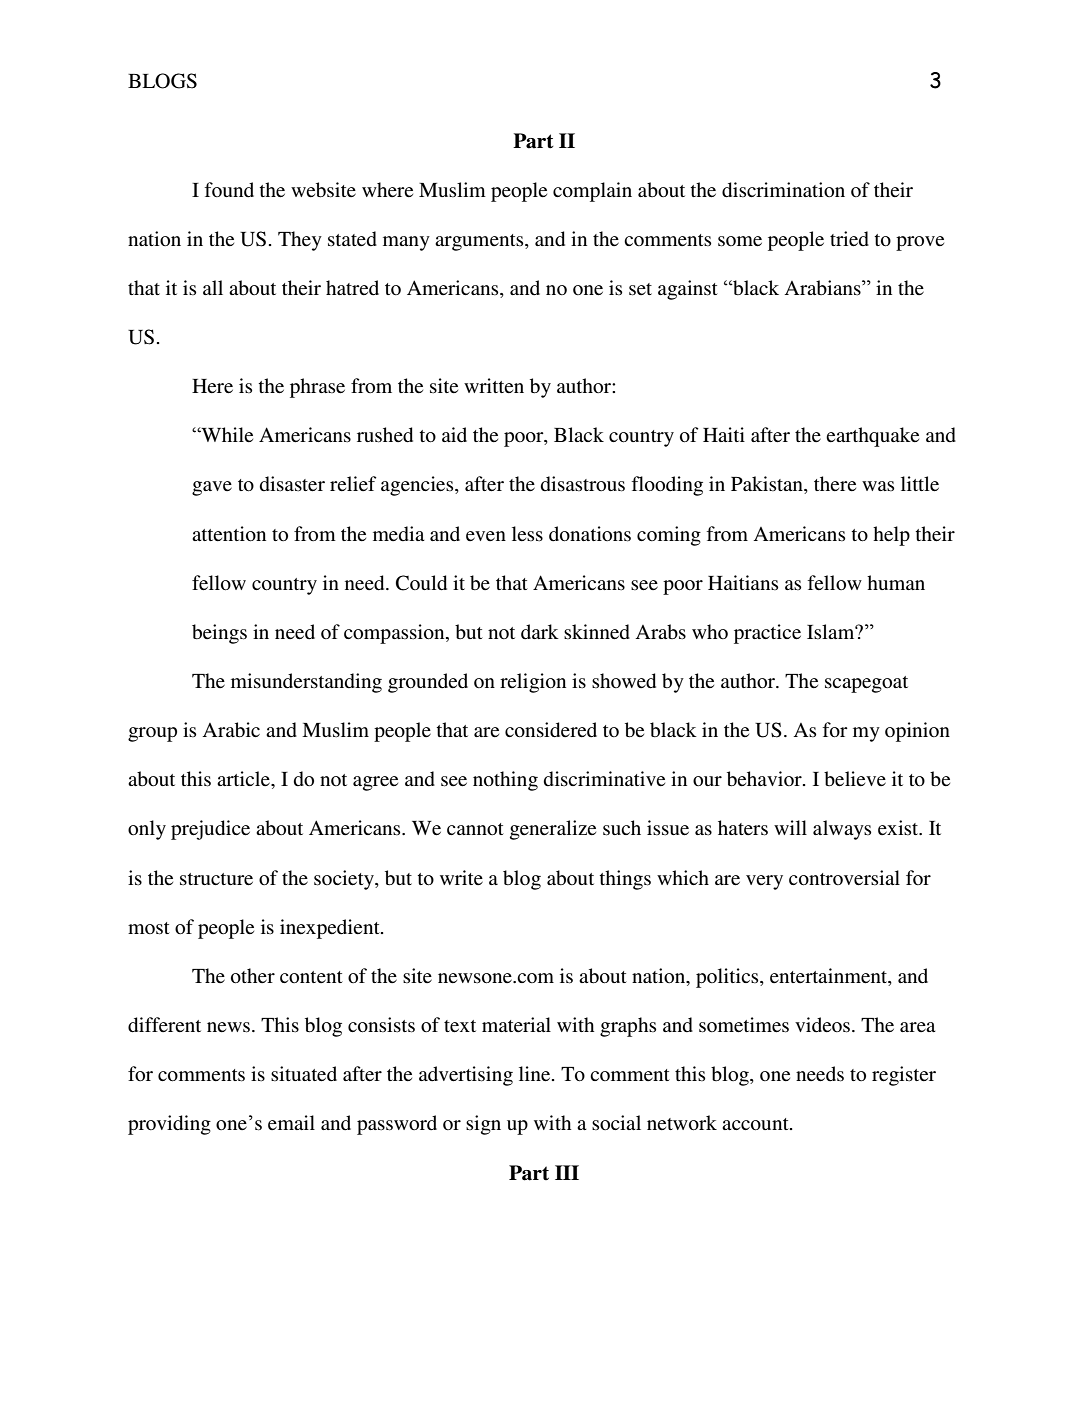  What do you see at coordinates (306, 683) in the page?
I see `misunderstanding` at bounding box center [306, 683].
